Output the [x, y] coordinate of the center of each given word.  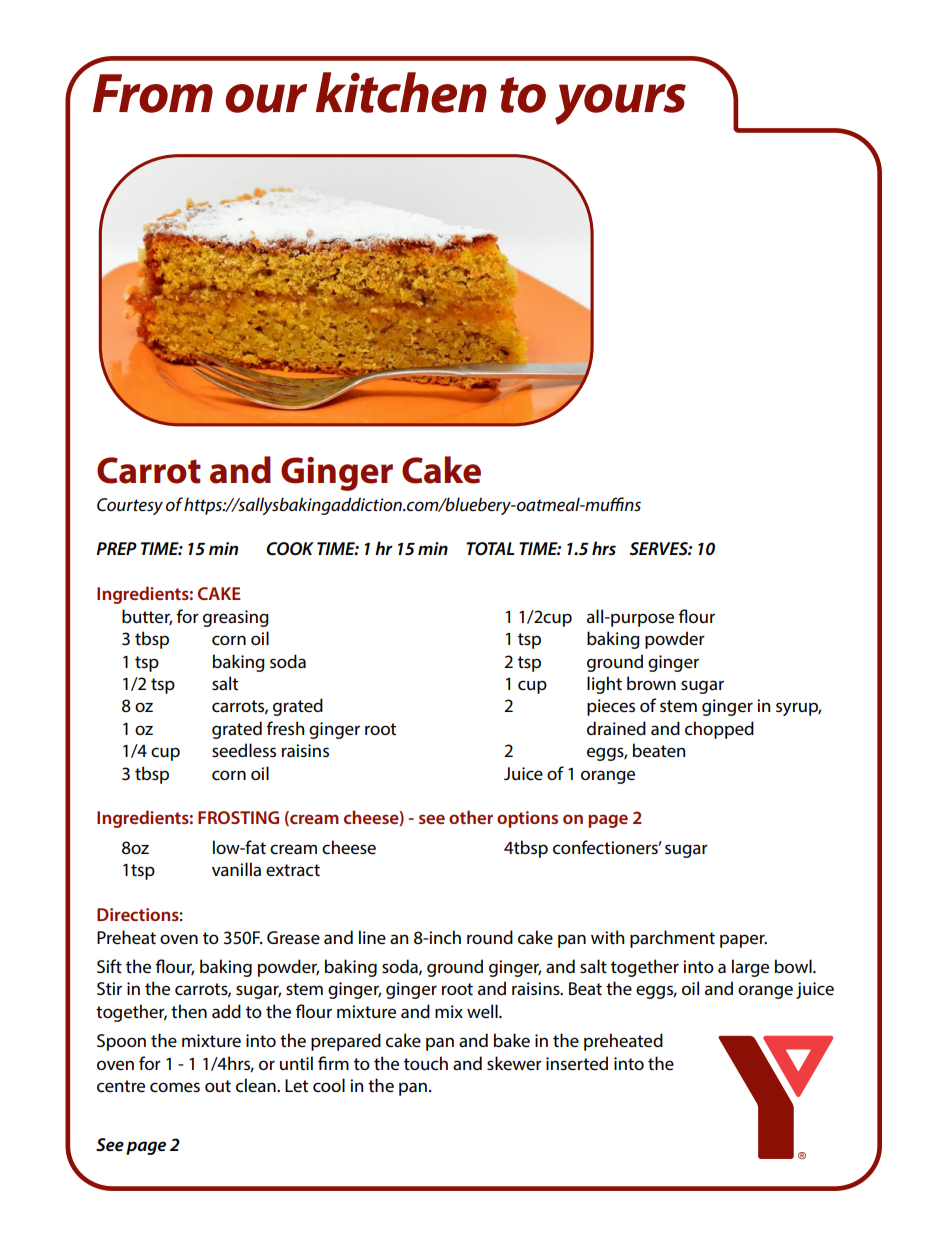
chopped [719, 730]
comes [175, 1087]
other [471, 817]
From [153, 93]
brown [651, 683]
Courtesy [130, 506]
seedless [244, 750]
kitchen [401, 92]
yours [620, 104]
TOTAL [490, 549]
